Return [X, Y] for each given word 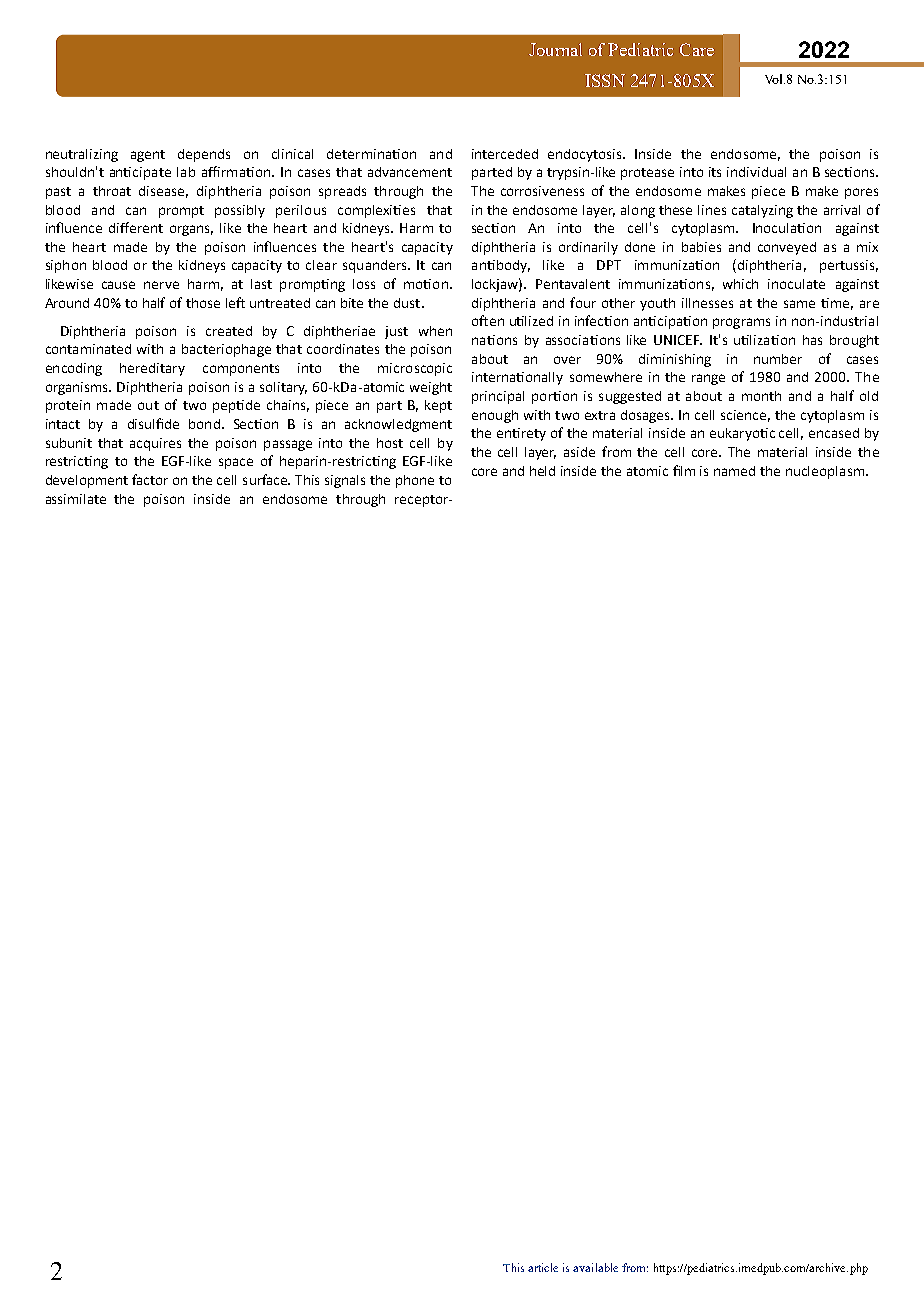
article [543, 1267]
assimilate [76, 499]
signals [345, 481]
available [595, 1267]
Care [697, 49]
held [542, 471]
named [734, 471]
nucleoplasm [826, 472]
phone [415, 481]
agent [148, 156]
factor [150, 479]
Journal [555, 49]
